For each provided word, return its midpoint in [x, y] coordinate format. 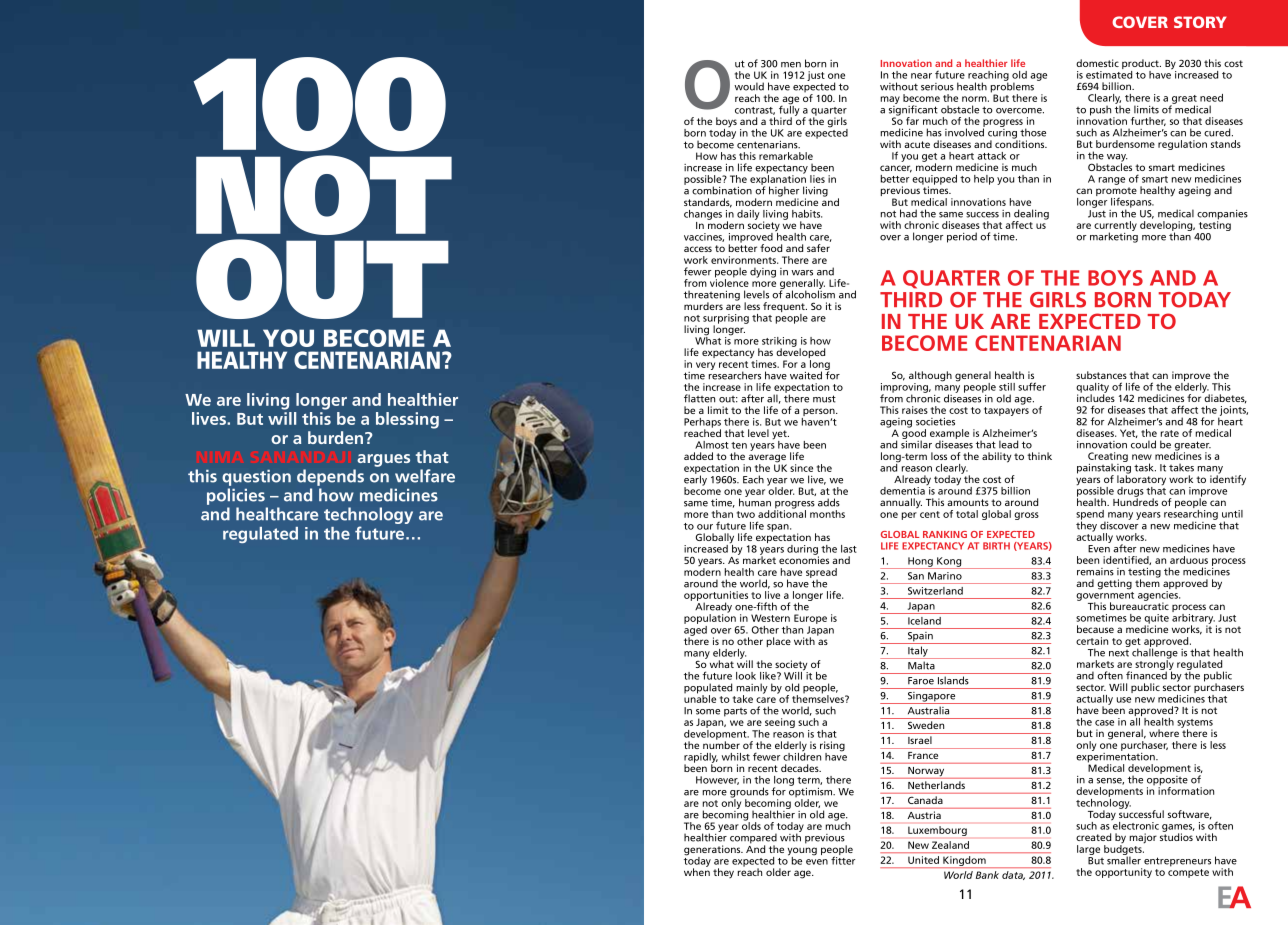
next [1119, 653]
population [711, 619]
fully [789, 110]
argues [383, 460]
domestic [1097, 63]
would [749, 86]
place [779, 642]
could [1143, 444]
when [697, 871]
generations [713, 851]
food [771, 248]
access [698, 249]
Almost [712, 445]
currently [1115, 227]
